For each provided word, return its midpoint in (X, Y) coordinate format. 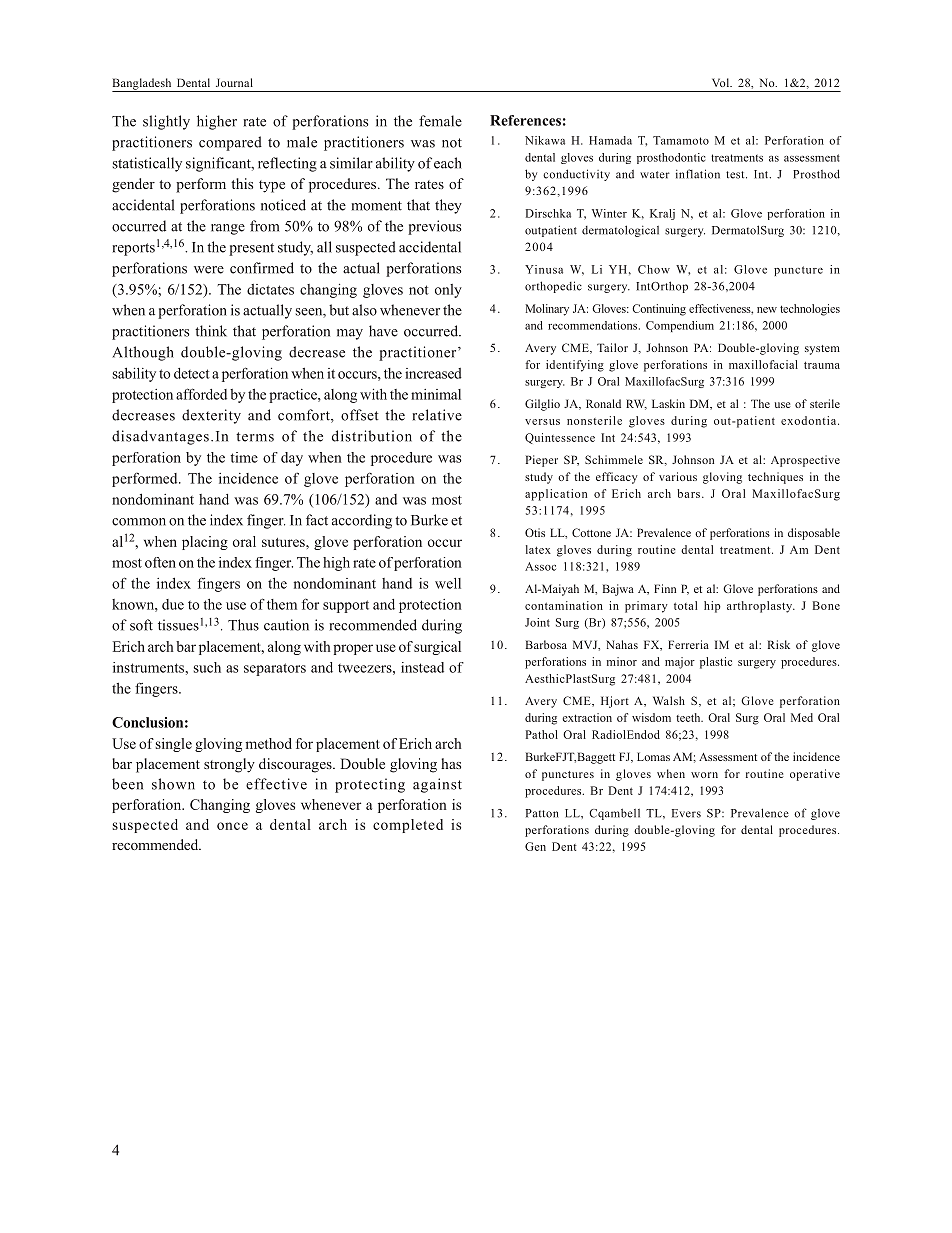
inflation (698, 174)
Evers (686, 813)
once (232, 826)
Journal (234, 82)
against (437, 785)
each (448, 163)
